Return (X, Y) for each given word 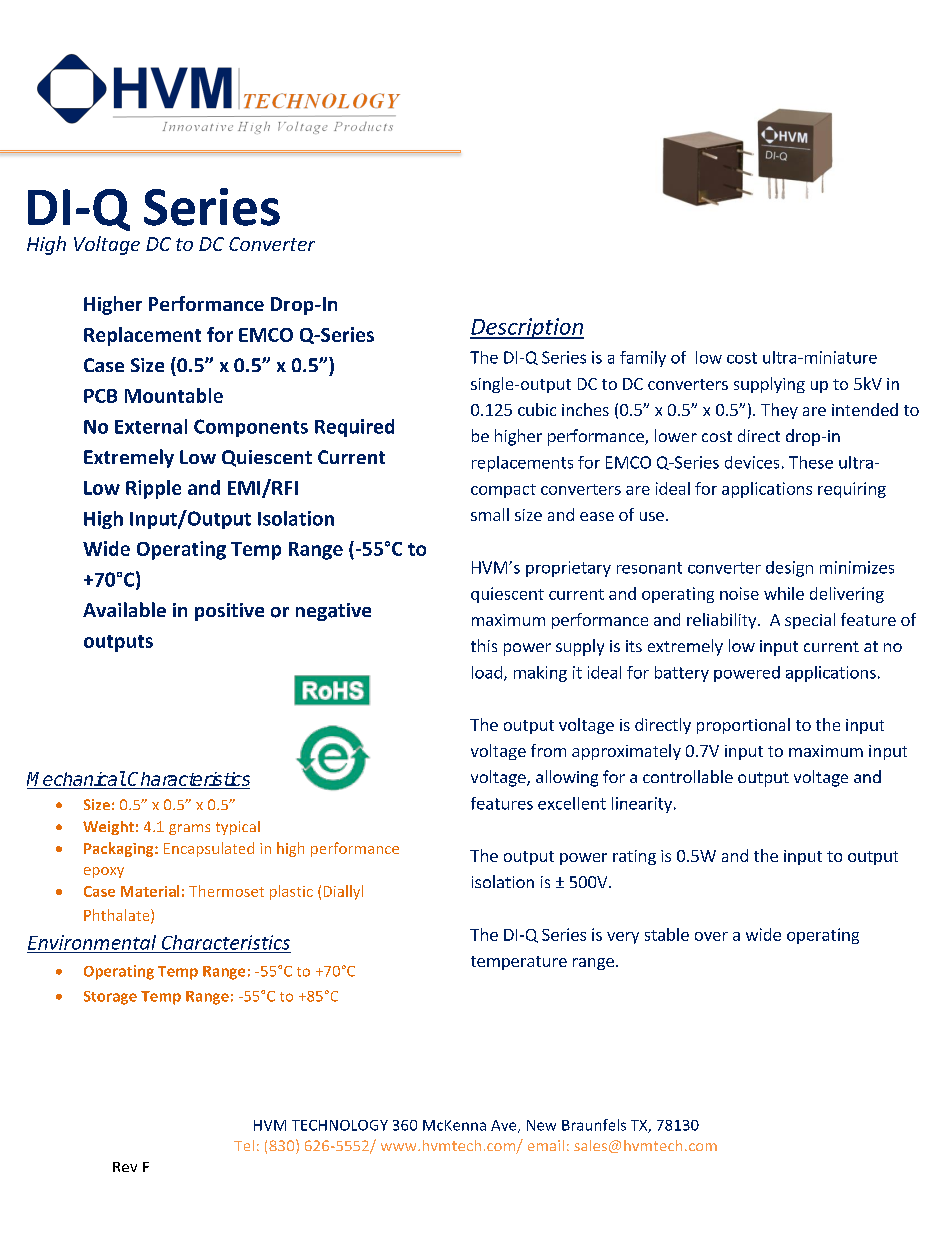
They (779, 411)
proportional (743, 726)
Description (527, 328)
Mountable (174, 395)
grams (189, 829)
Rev (125, 1167)
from (548, 750)
